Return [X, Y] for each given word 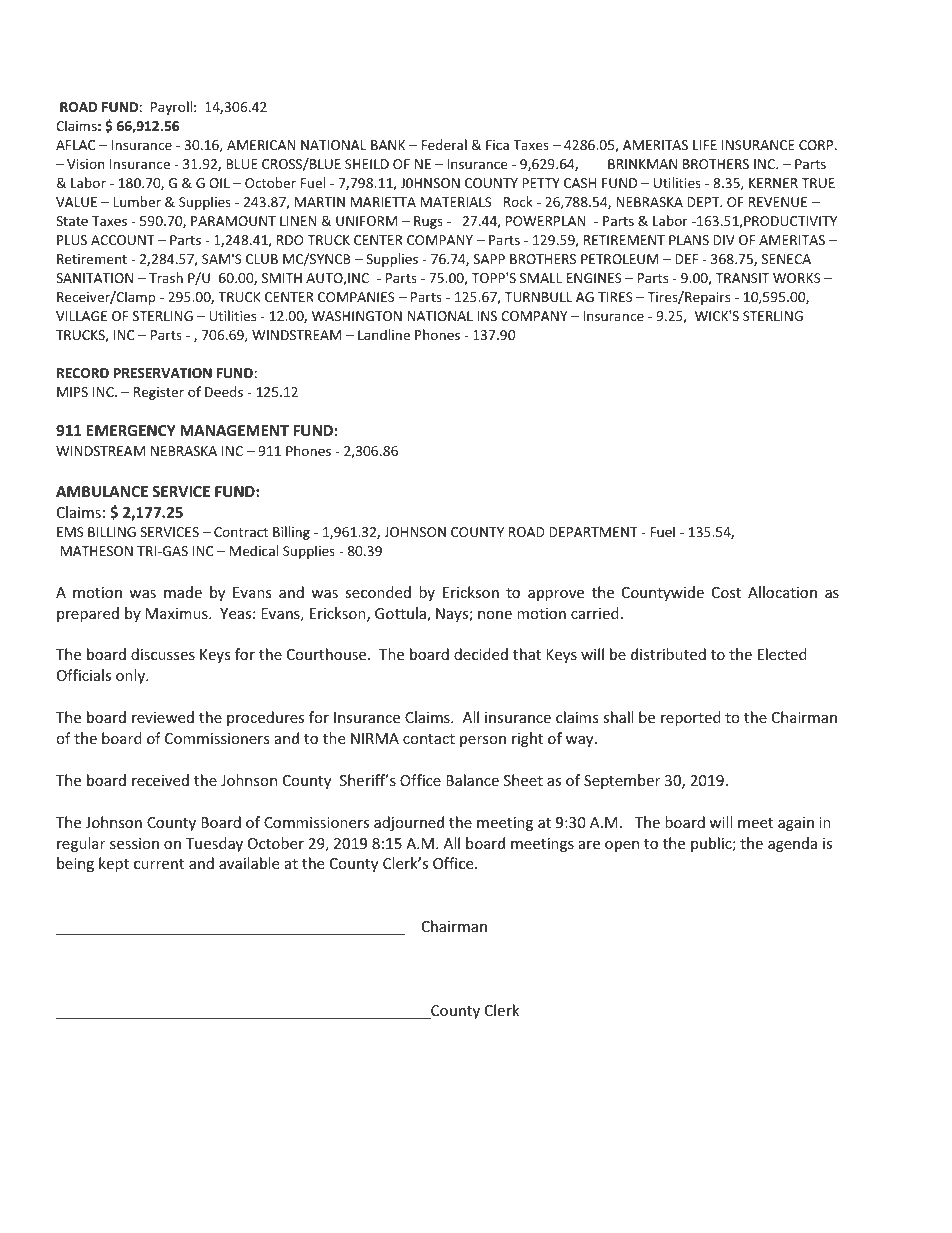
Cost [726, 592]
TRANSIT [742, 278]
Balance [472, 780]
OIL [219, 183]
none [495, 615]
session [134, 843]
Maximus [178, 613]
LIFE [705, 145]
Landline [384, 334]
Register [159, 393]
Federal [444, 144]
